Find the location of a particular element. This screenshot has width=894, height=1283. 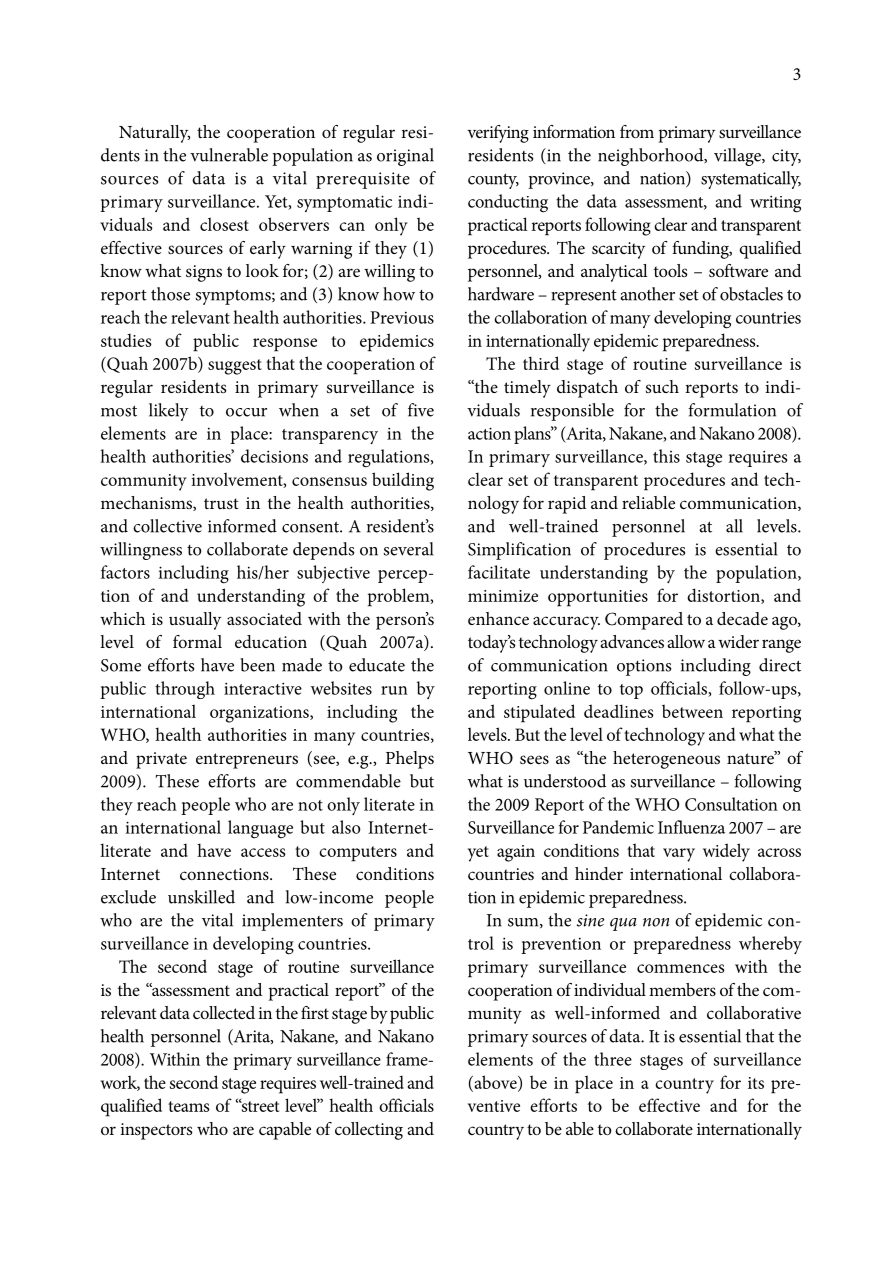

such is located at coordinates (662, 386).
